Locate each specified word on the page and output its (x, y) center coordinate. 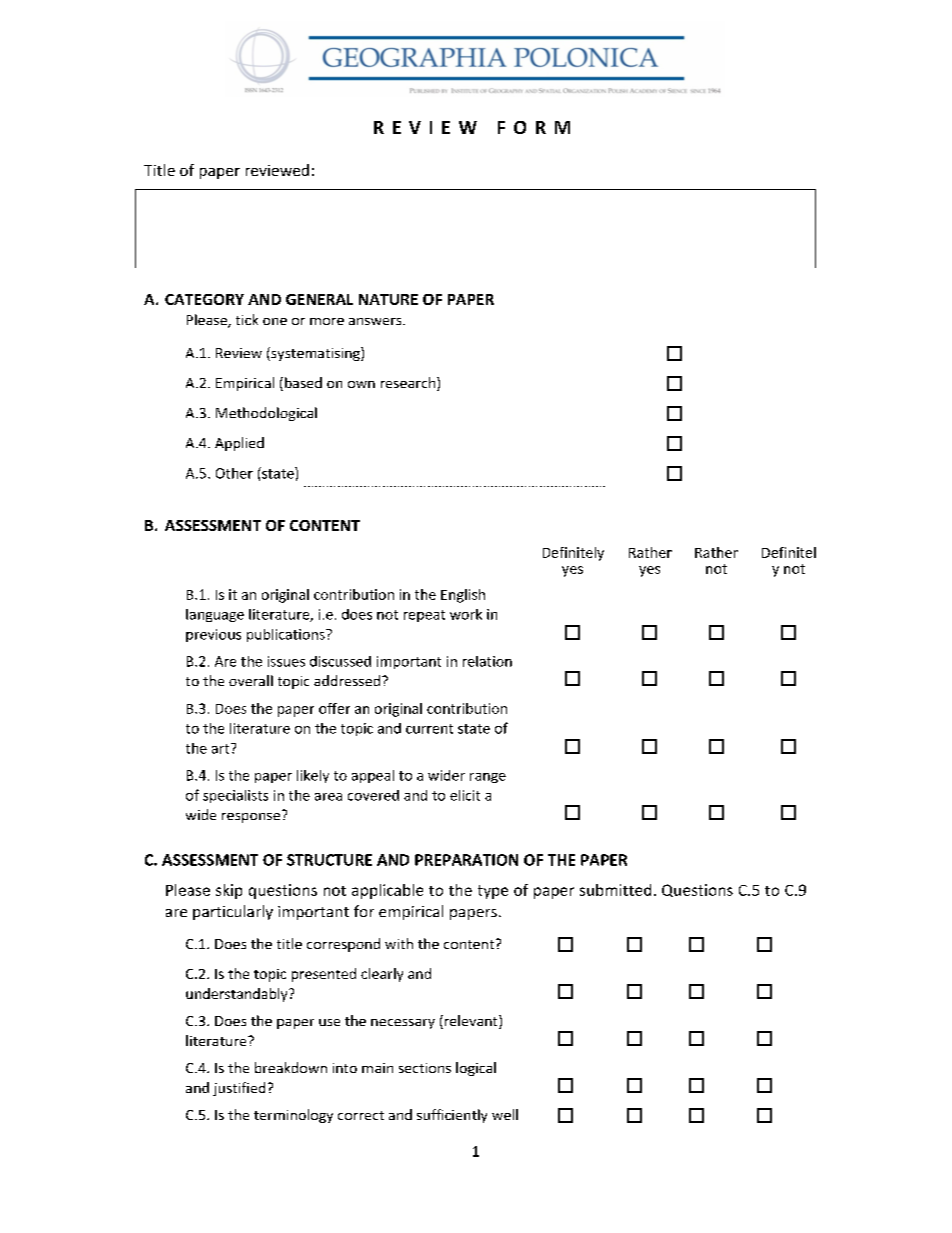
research (409, 384)
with (399, 943)
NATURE (388, 299)
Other (234, 473)
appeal (373, 776)
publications (287, 635)
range (488, 778)
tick (247, 319)
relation (487, 661)
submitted (615, 890)
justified (239, 1089)
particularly (233, 912)
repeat (424, 616)
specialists (235, 796)
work (466, 614)
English (463, 596)
